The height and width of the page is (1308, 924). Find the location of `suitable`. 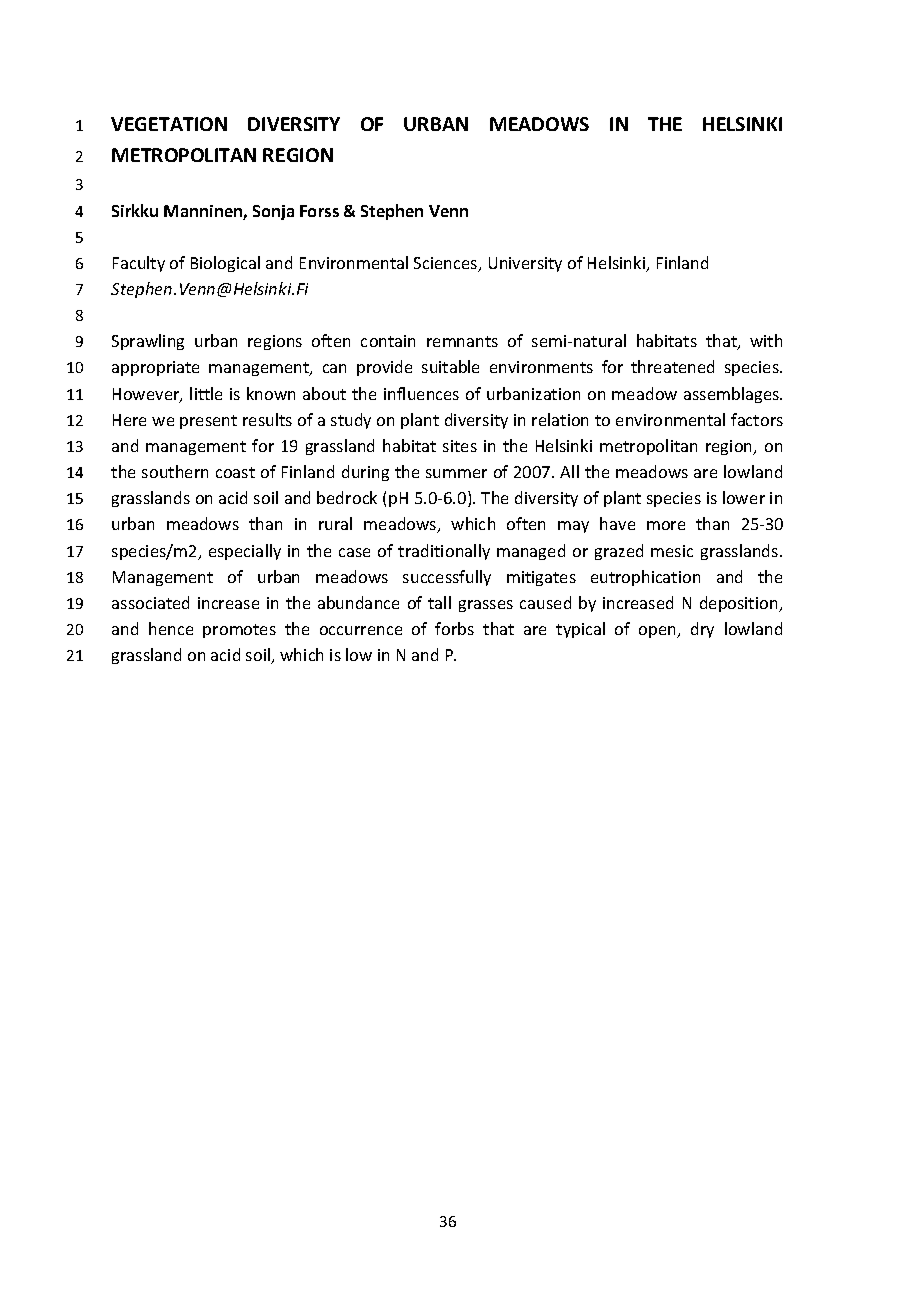

suitable is located at coordinates (450, 366).
